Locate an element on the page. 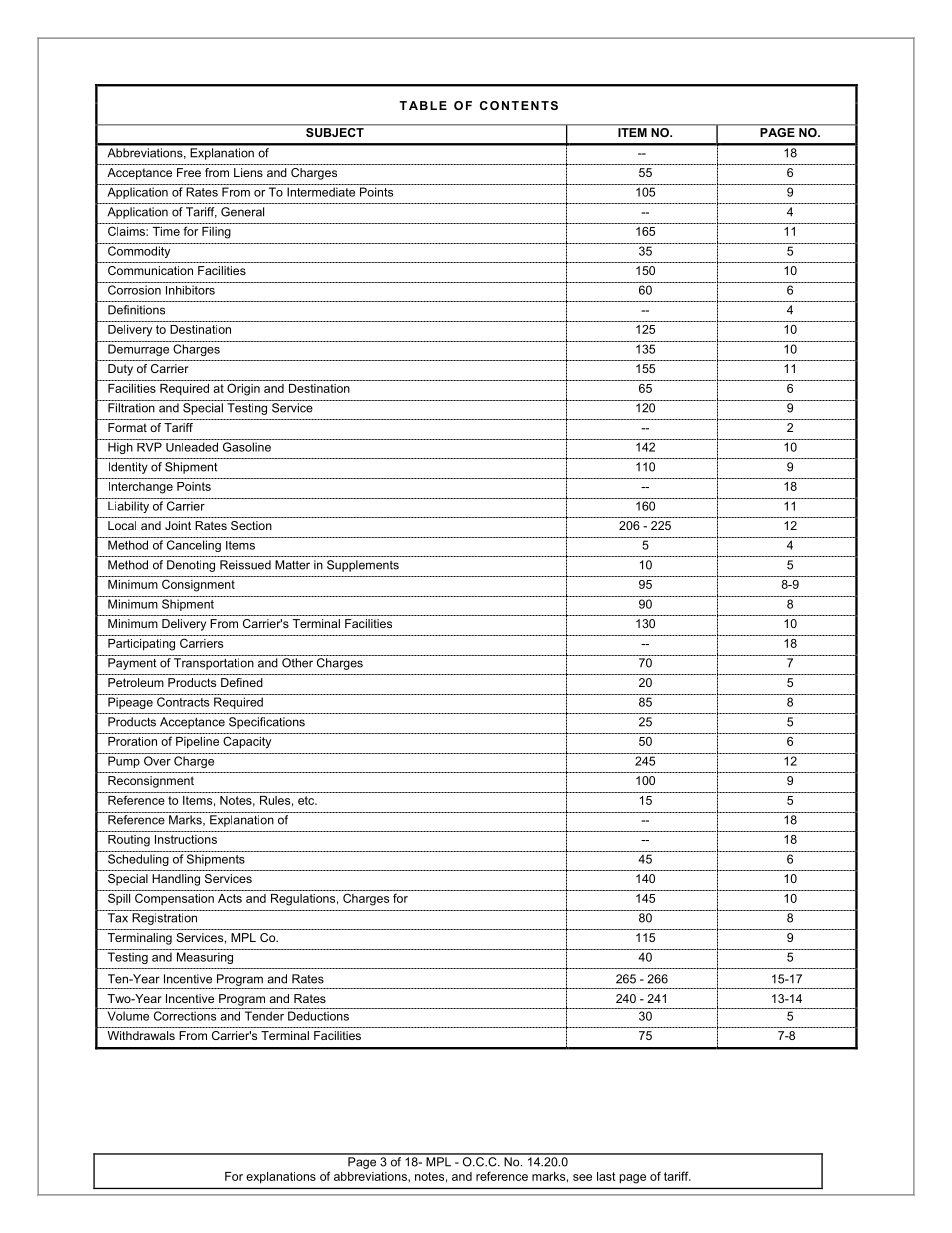 The width and height of the document is (952, 1233). SUBJECT is located at coordinates (335, 132).
